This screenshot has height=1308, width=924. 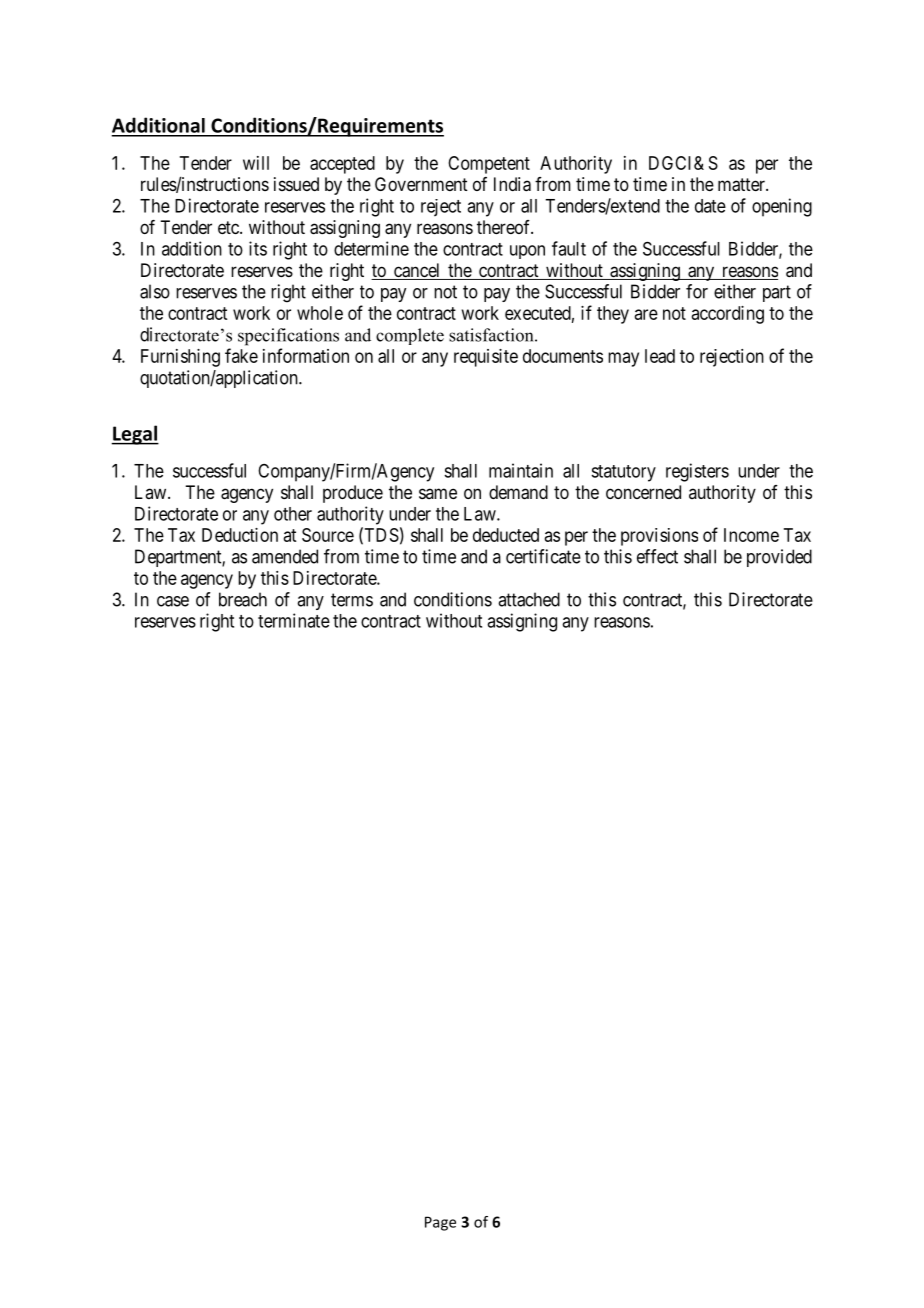 I want to click on breach, so click(x=243, y=599).
